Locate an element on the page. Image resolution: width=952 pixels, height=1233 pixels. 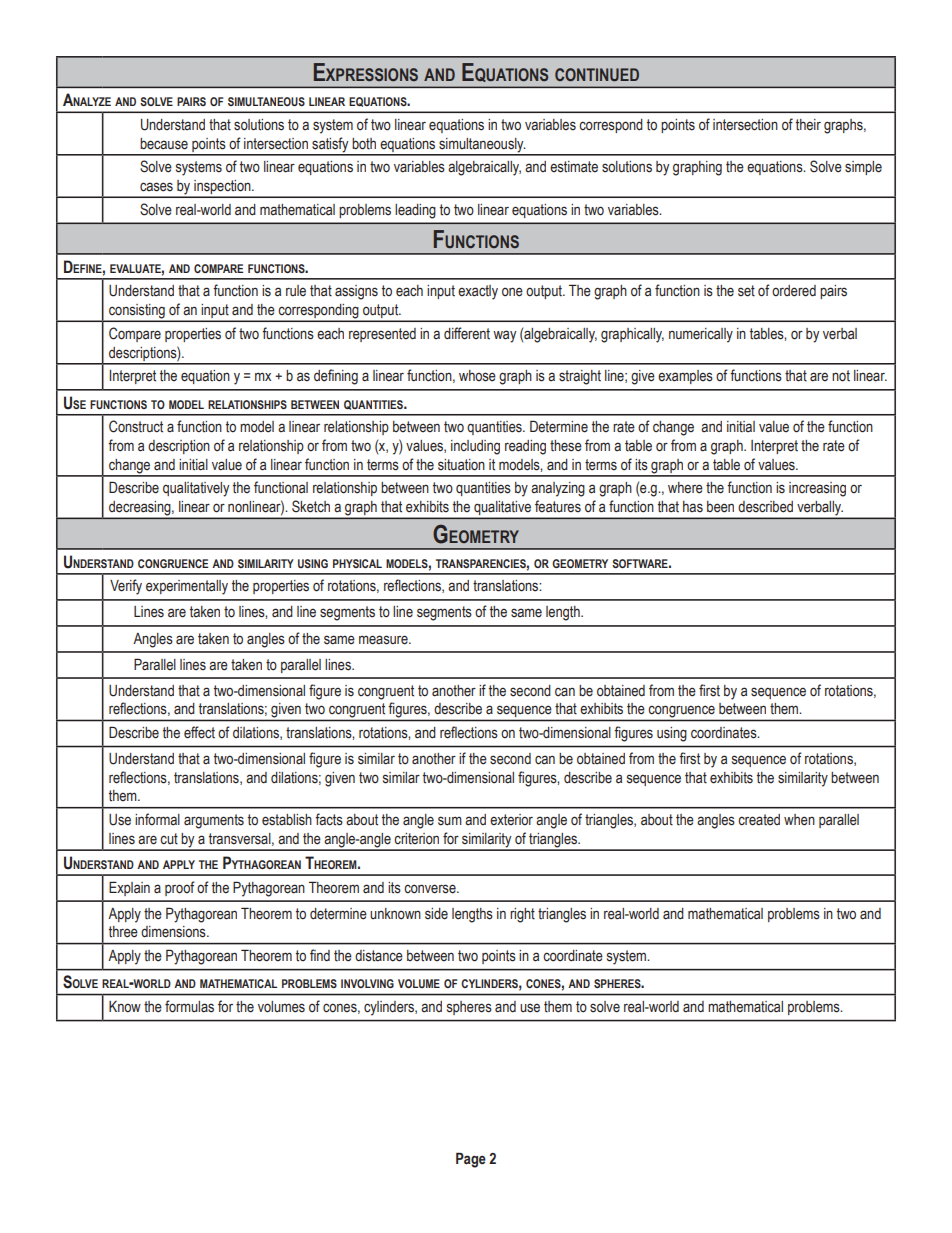
exterior is located at coordinates (511, 820).
